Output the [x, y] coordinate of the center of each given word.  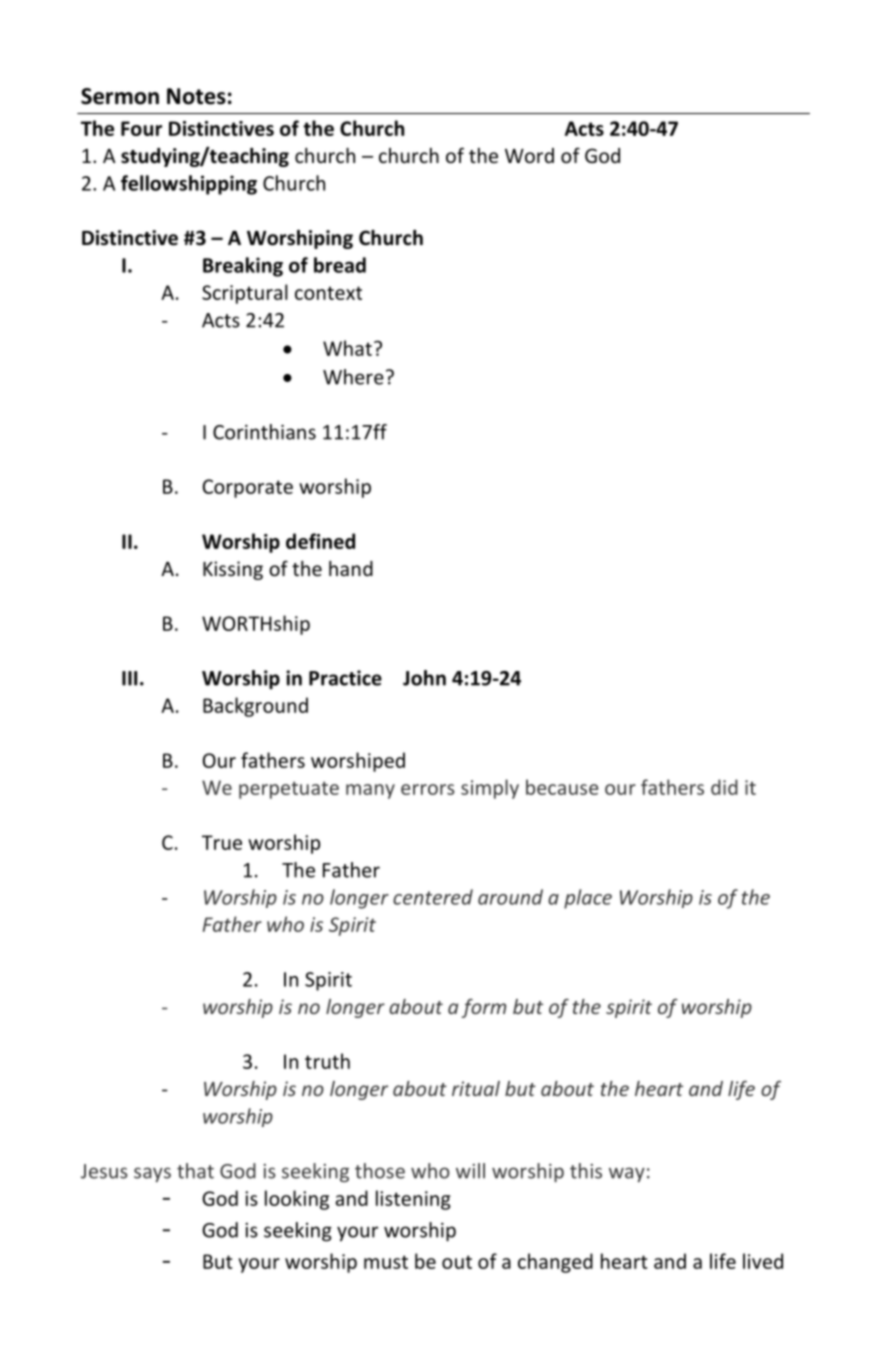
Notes [196, 96]
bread [340, 265]
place [588, 899]
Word [529, 155]
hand [351, 568]
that [195, 1171]
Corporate [248, 488]
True [222, 842]
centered [433, 897]
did [724, 787]
